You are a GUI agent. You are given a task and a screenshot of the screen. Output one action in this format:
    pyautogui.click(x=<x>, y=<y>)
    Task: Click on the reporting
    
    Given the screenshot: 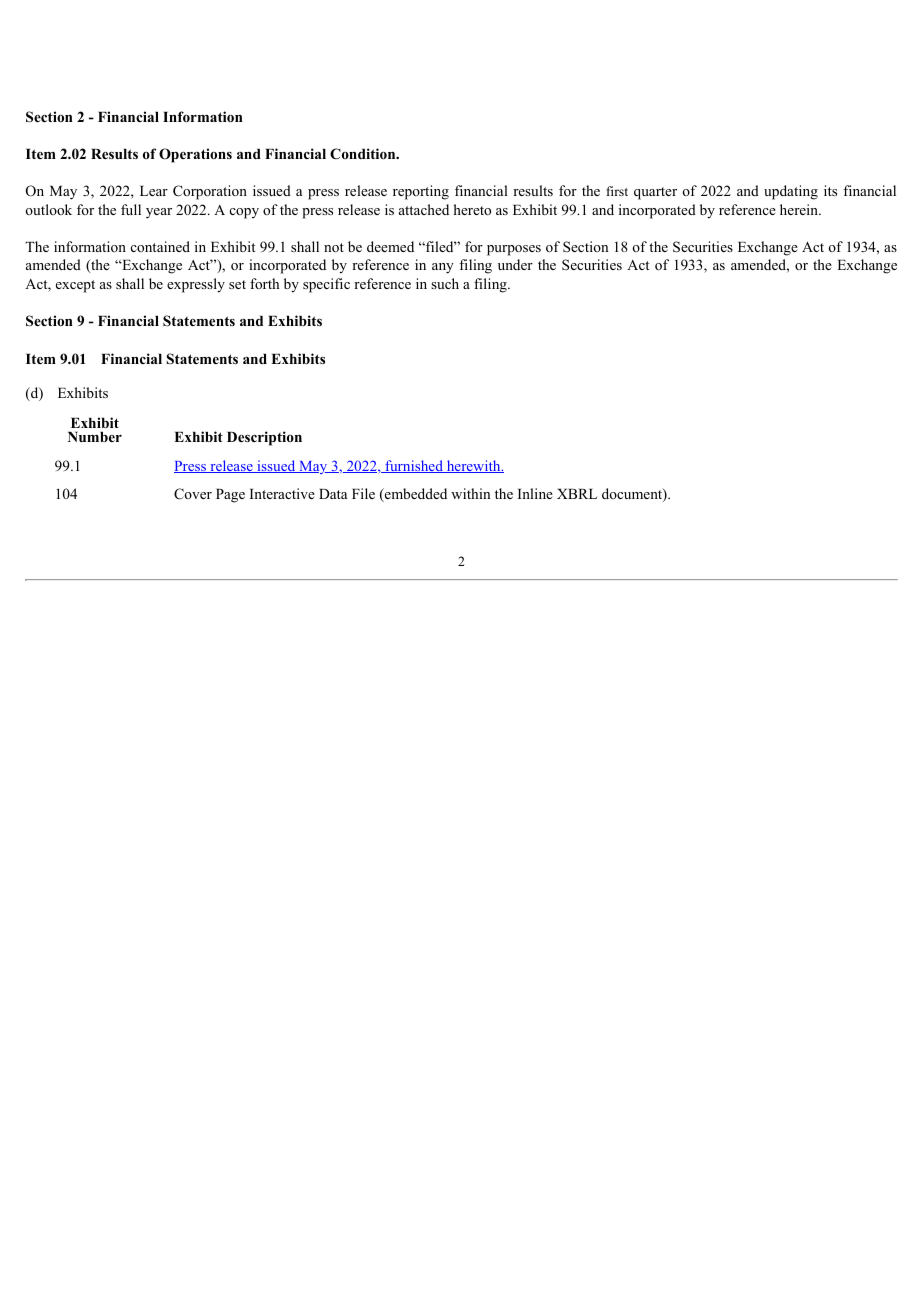 What is the action you would take?
    pyautogui.click(x=421, y=192)
